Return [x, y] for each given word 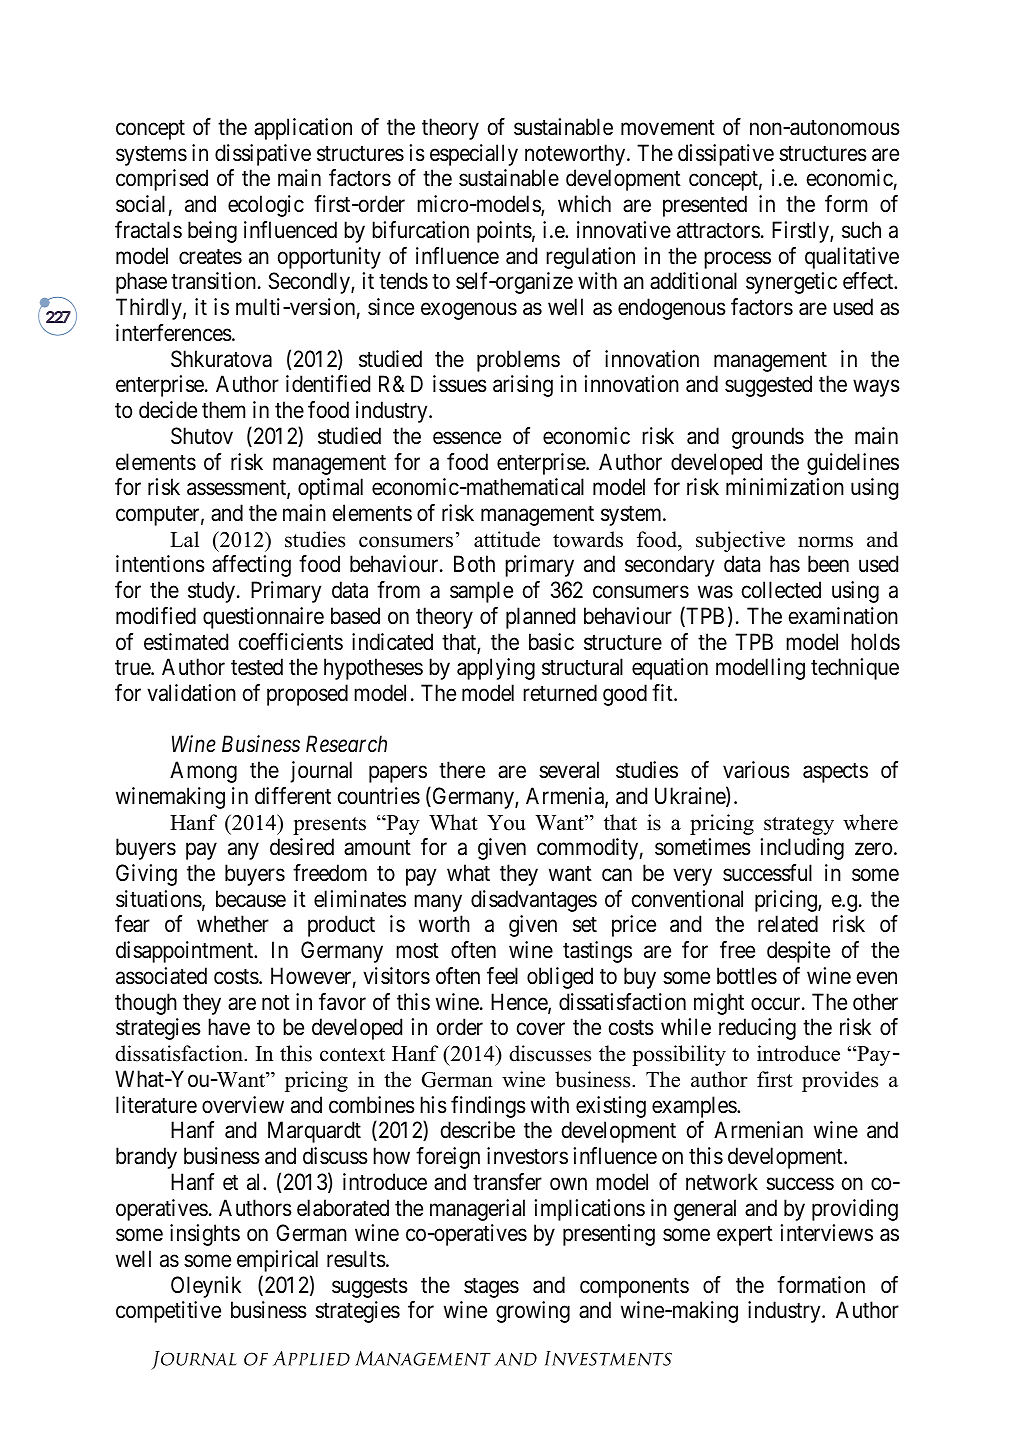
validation [191, 693]
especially [474, 155]
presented [705, 206]
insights [205, 1235]
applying [496, 669]
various [756, 770]
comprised [162, 180]
